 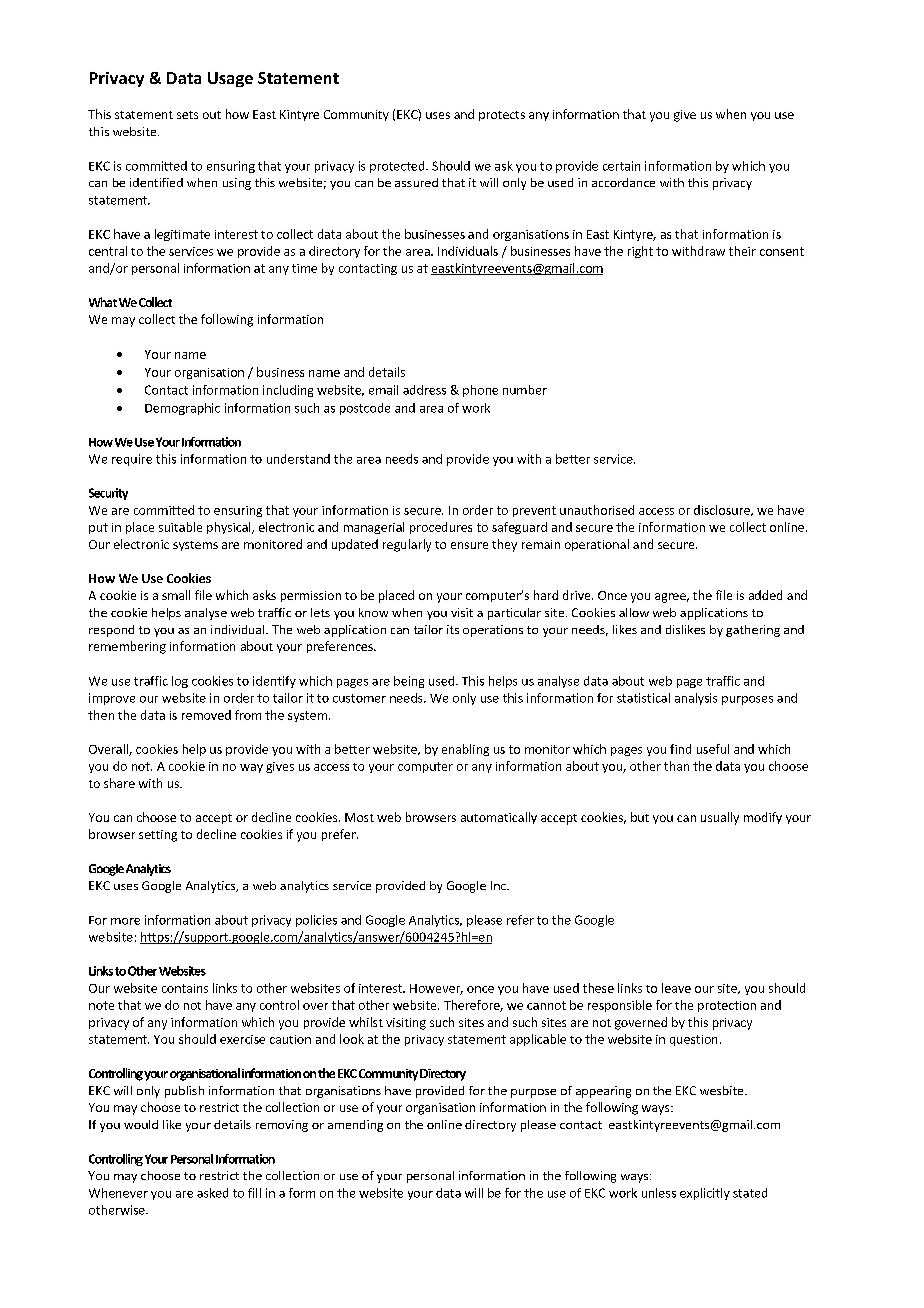 What do you see at coordinates (176, 595) in the image?
I see `small` at bounding box center [176, 595].
